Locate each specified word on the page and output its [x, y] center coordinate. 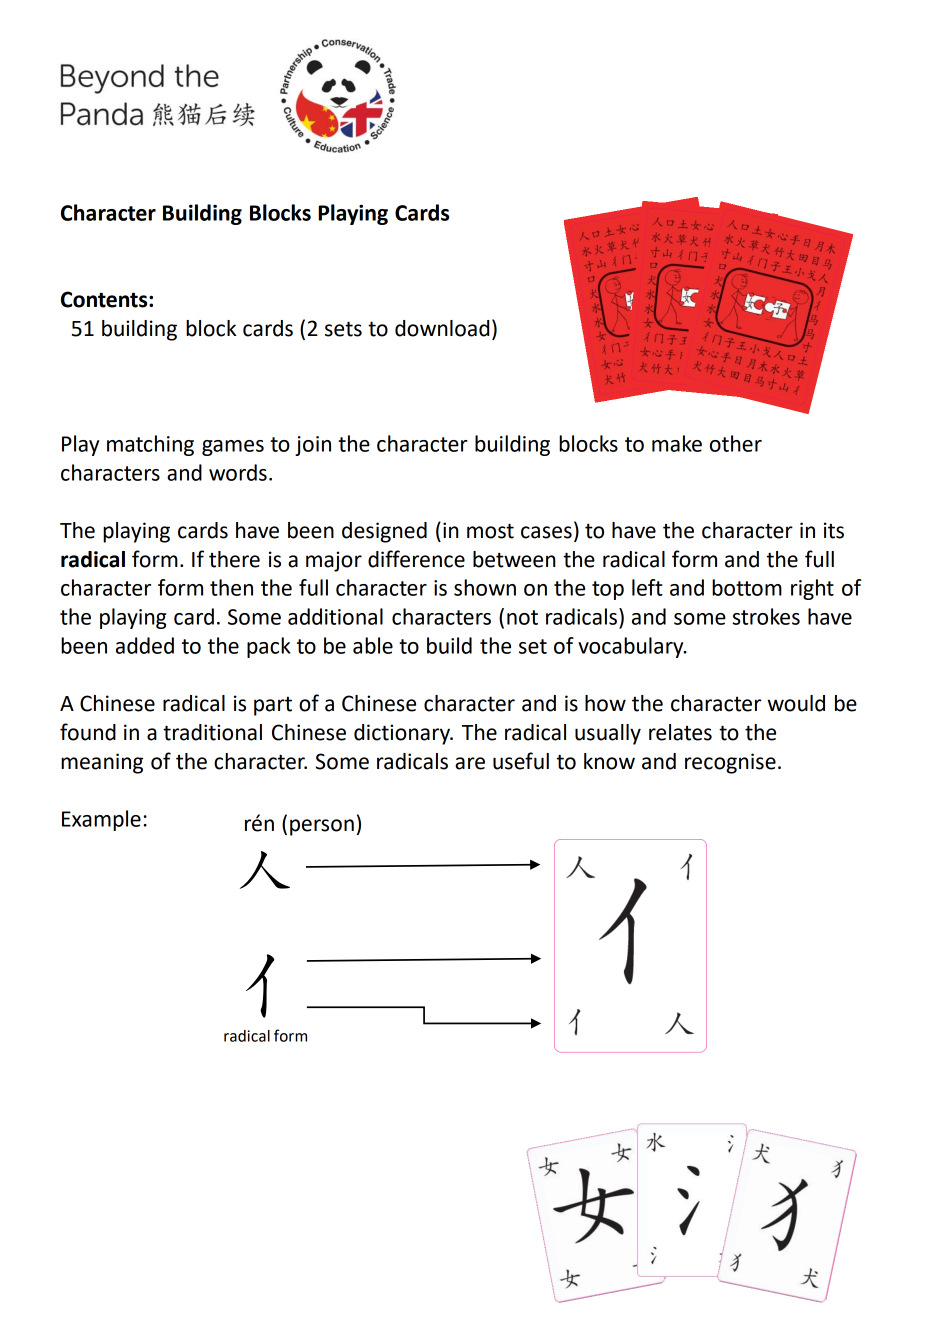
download [442, 328]
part [273, 706]
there [234, 559]
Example [101, 820]
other [736, 443]
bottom [747, 587]
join [313, 446]
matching [150, 445]
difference [416, 559]
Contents [105, 299]
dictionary [403, 734]
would [796, 703]
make [677, 443]
